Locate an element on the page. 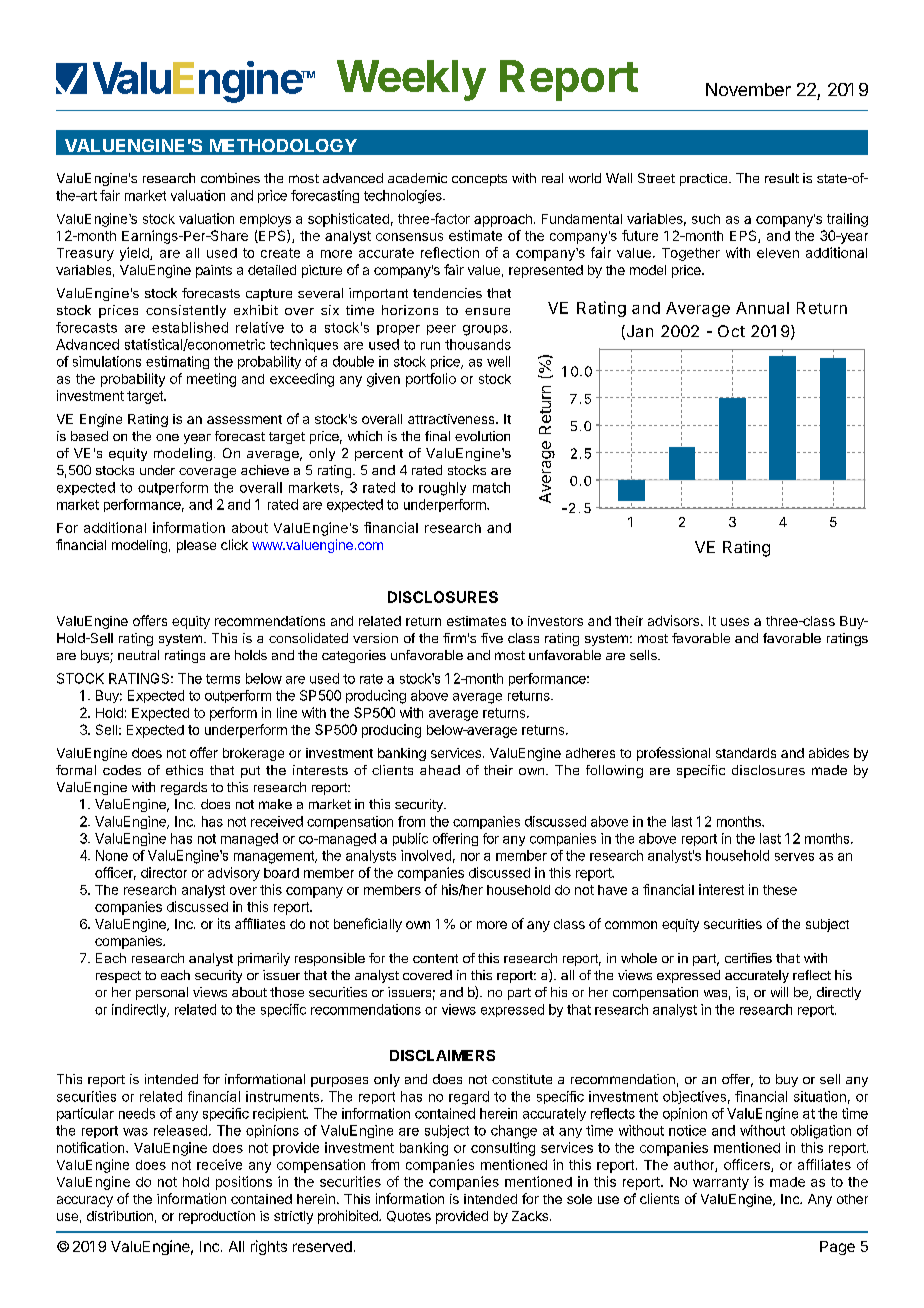 Image resolution: width=924 pixels, height=1308 pixels. November is located at coordinates (748, 89).
